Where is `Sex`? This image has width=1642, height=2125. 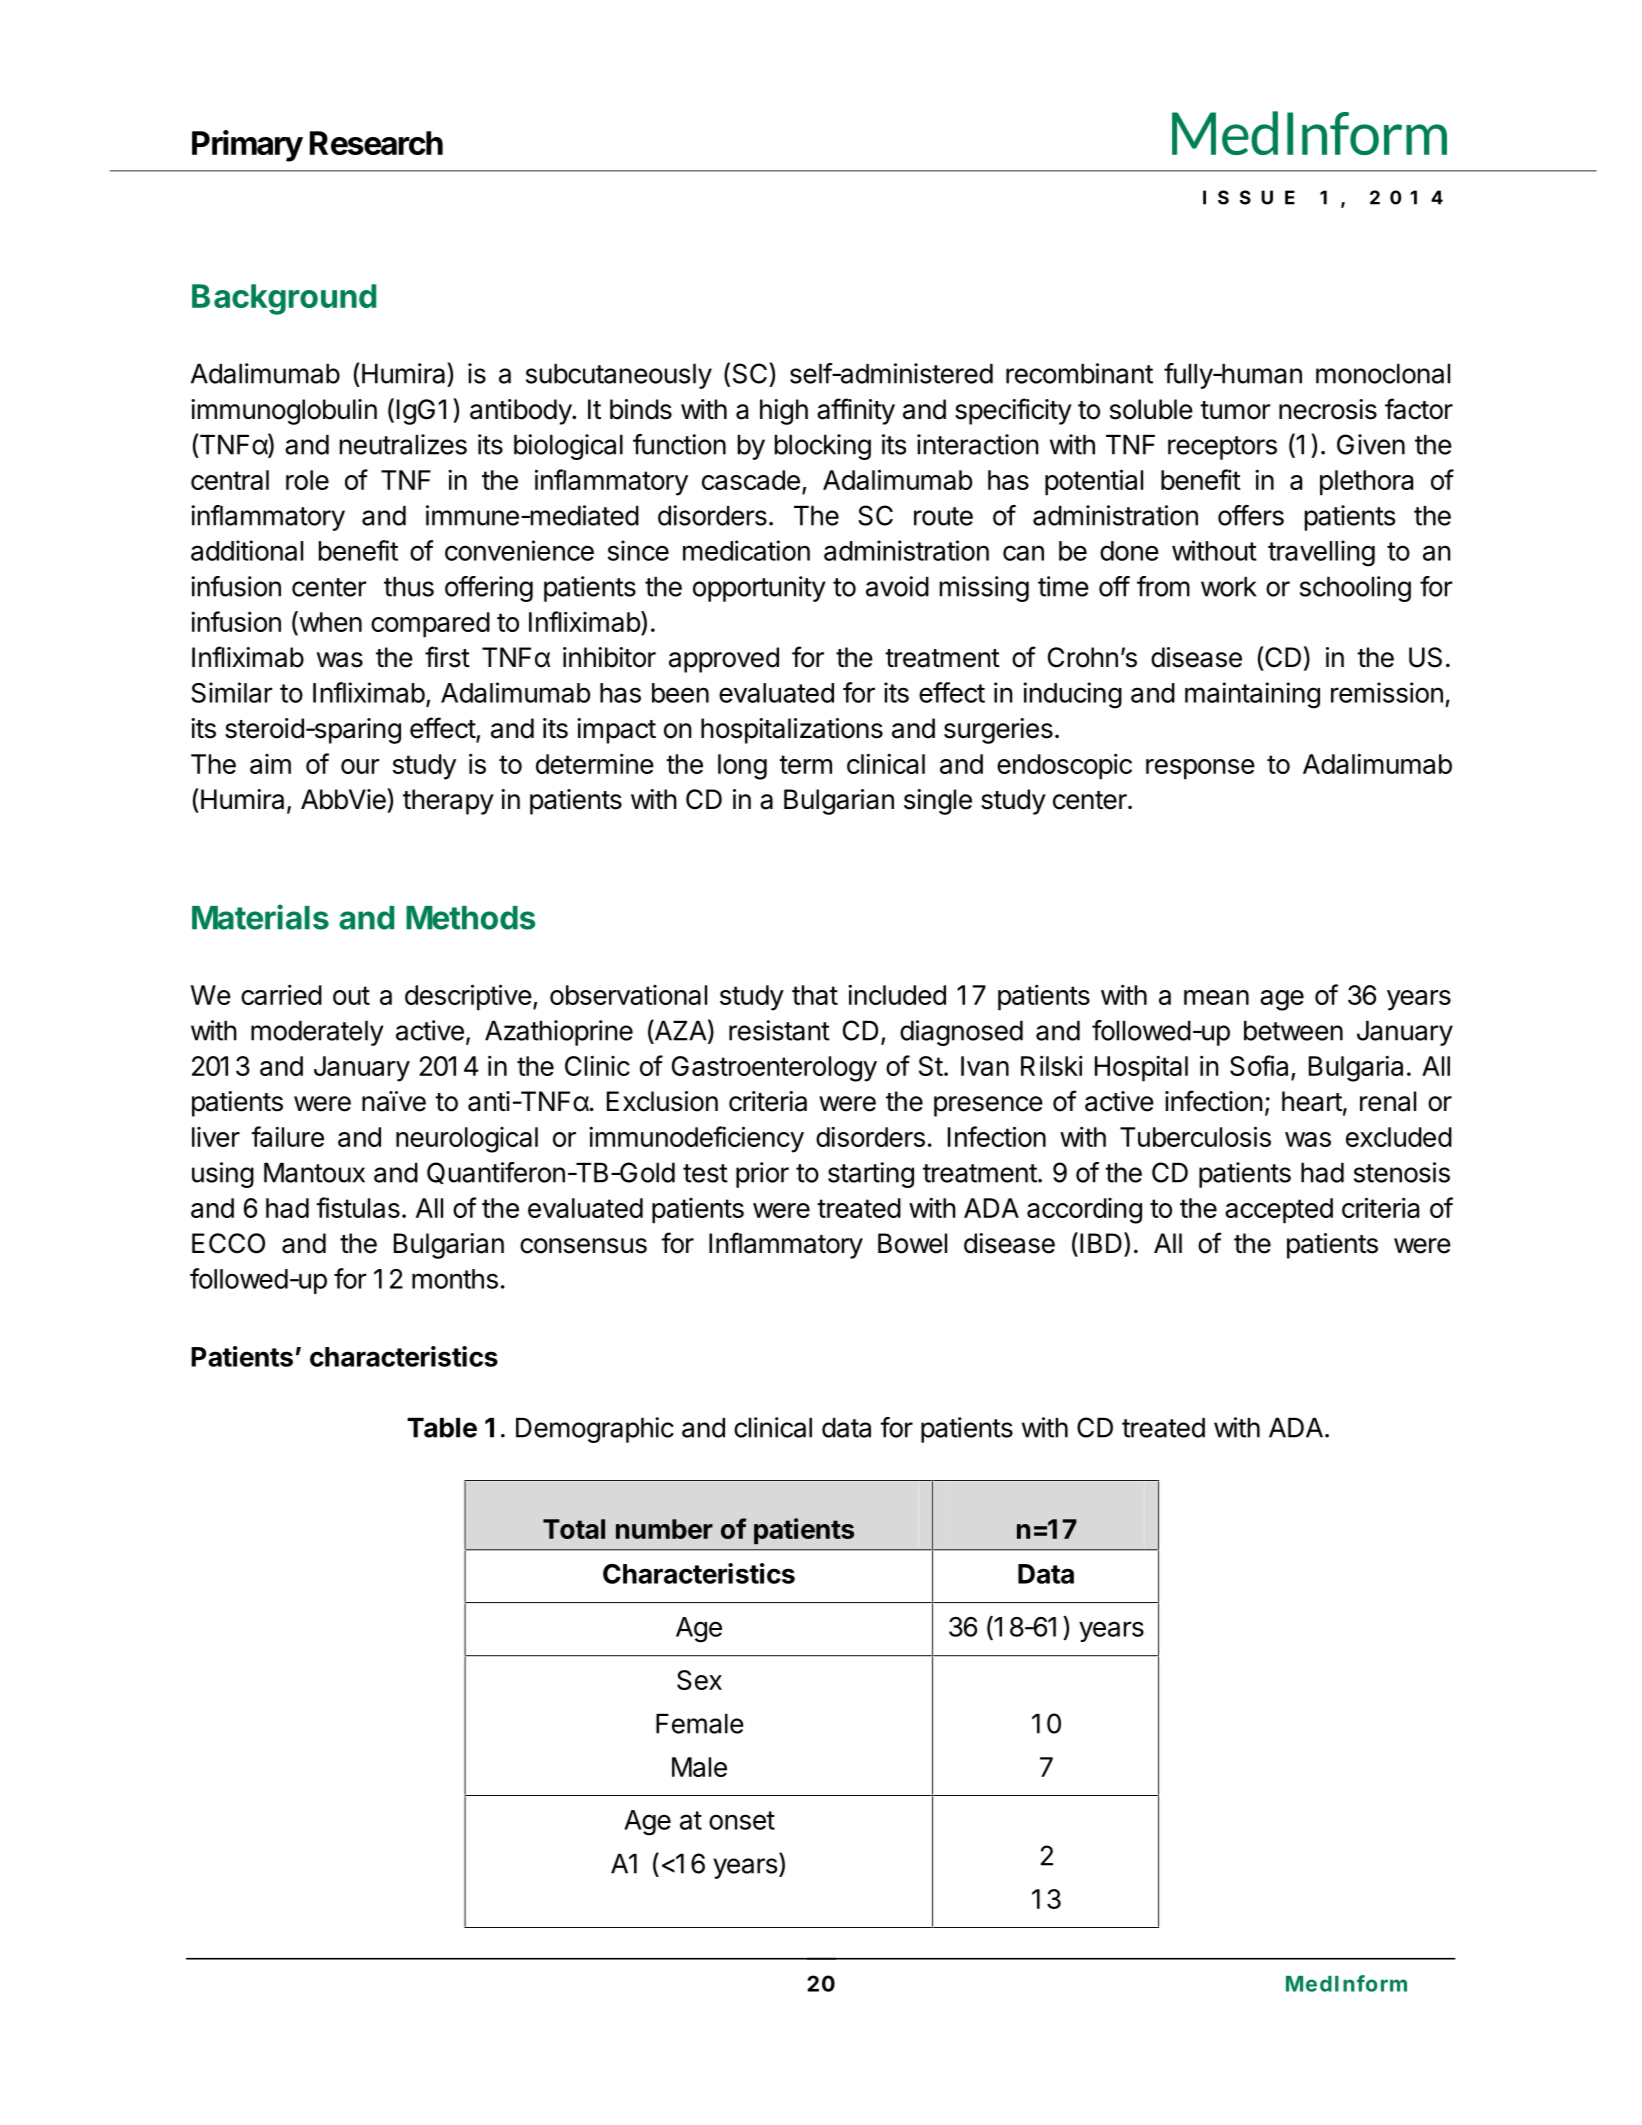
Sex is located at coordinates (699, 1680).
